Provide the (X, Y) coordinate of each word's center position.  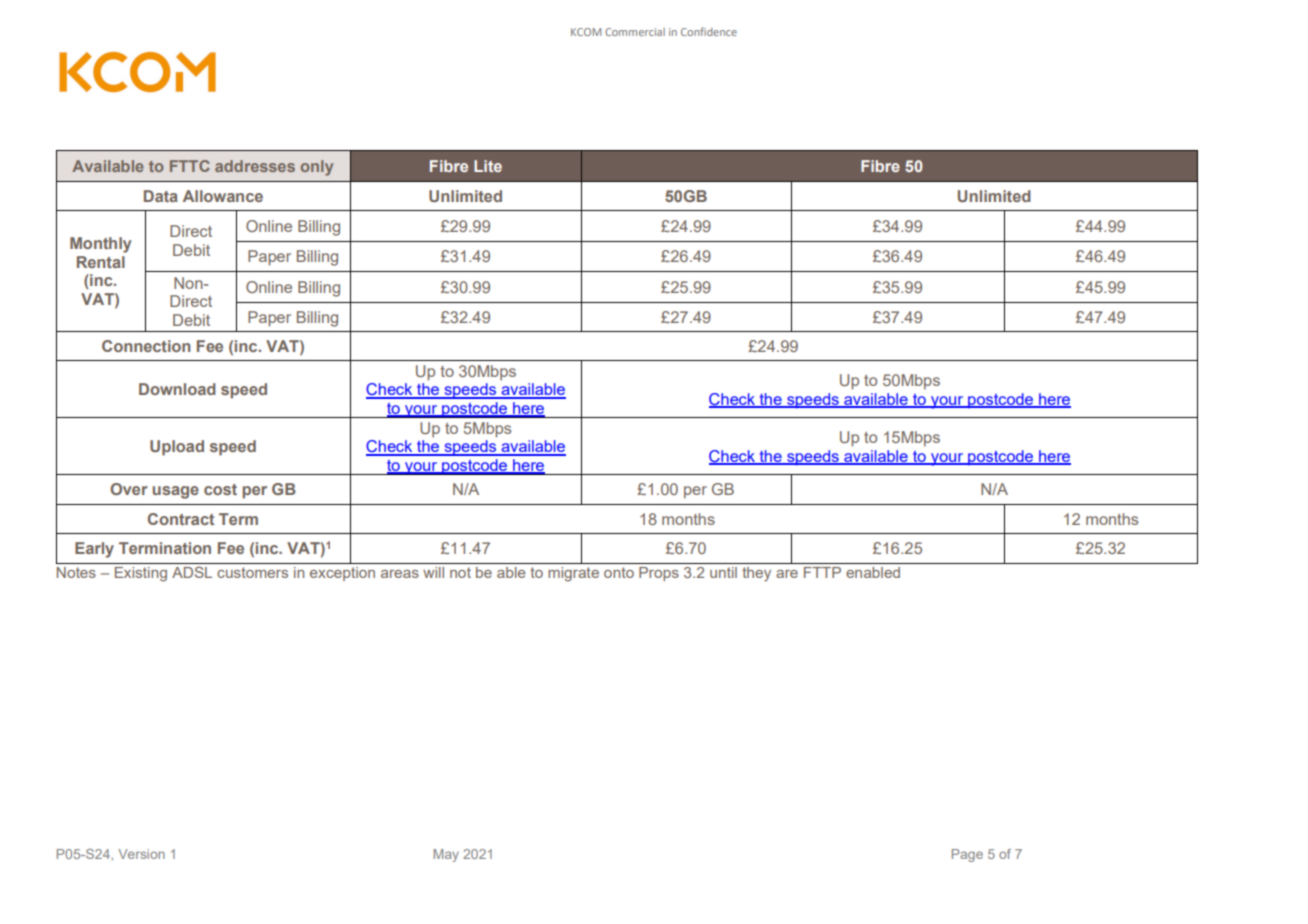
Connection (146, 346)
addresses (255, 166)
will (433, 572)
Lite (488, 166)
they (756, 574)
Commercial (635, 32)
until (723, 572)
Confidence (709, 31)
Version (141, 854)
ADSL (192, 572)
